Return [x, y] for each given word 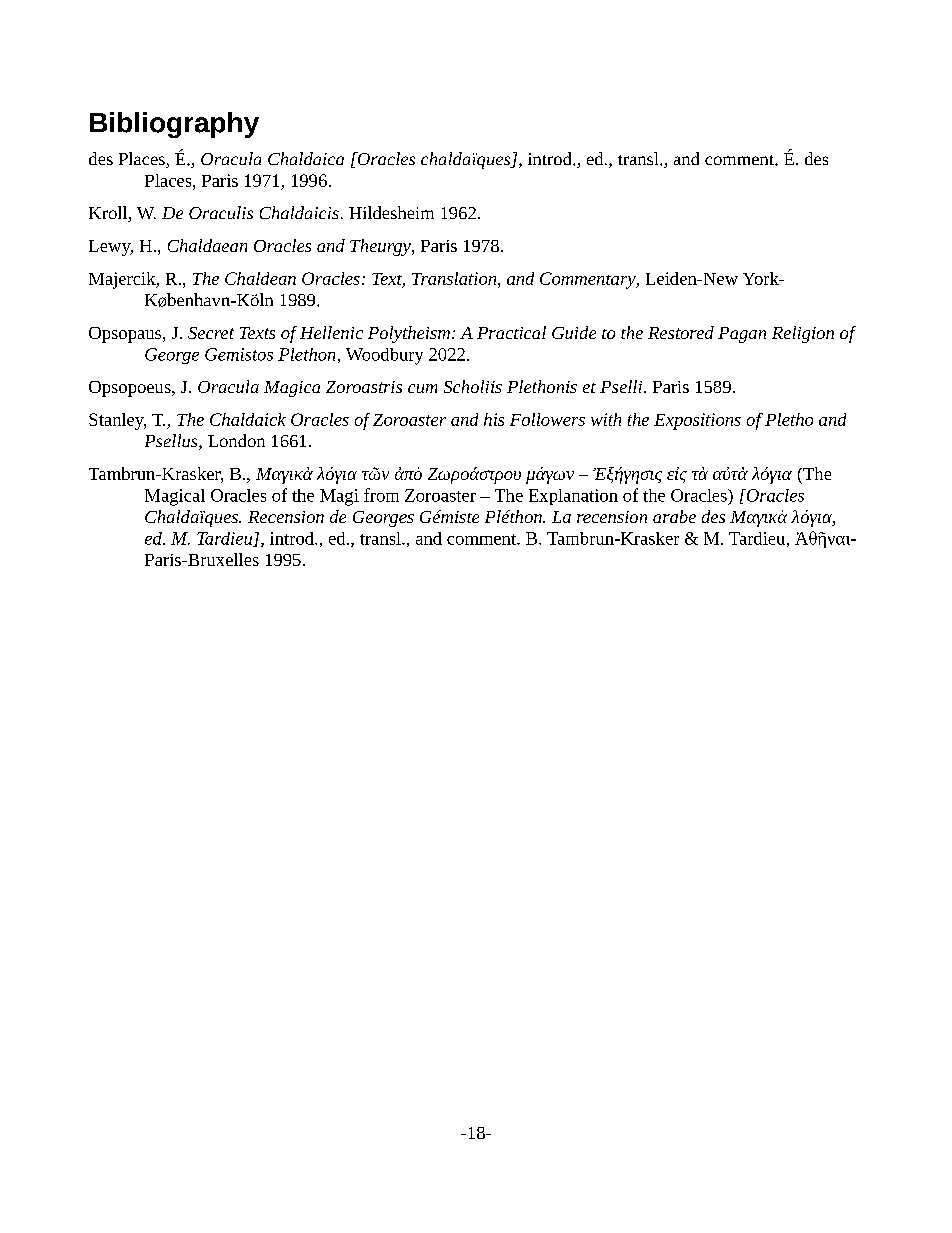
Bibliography [174, 125]
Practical [511, 332]
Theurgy [381, 247]
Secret [211, 333]
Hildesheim [391, 212]
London [236, 440]
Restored [681, 332]
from [381, 495]
